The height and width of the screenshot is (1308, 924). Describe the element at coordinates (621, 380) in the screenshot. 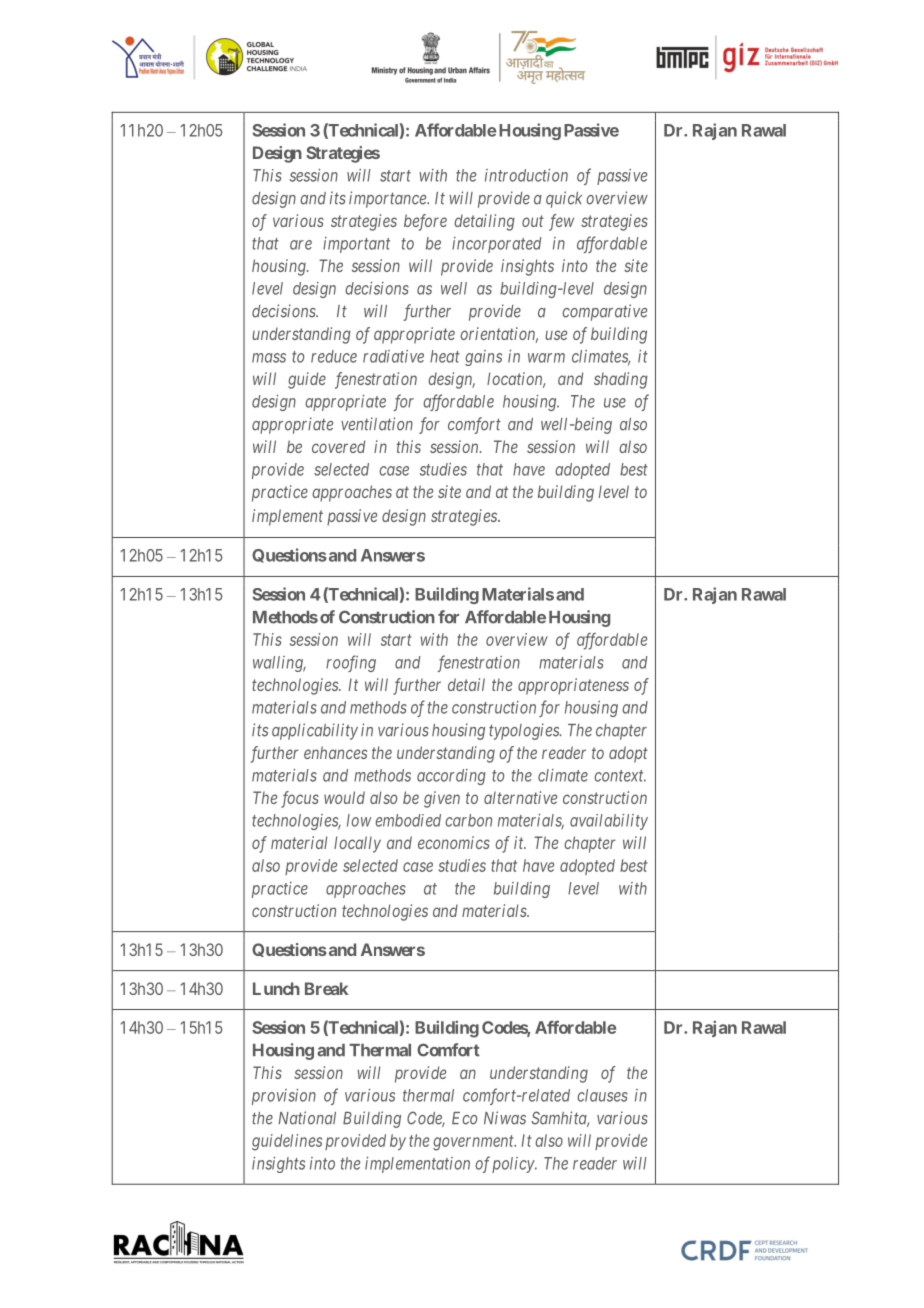

I see `shading` at that location.
